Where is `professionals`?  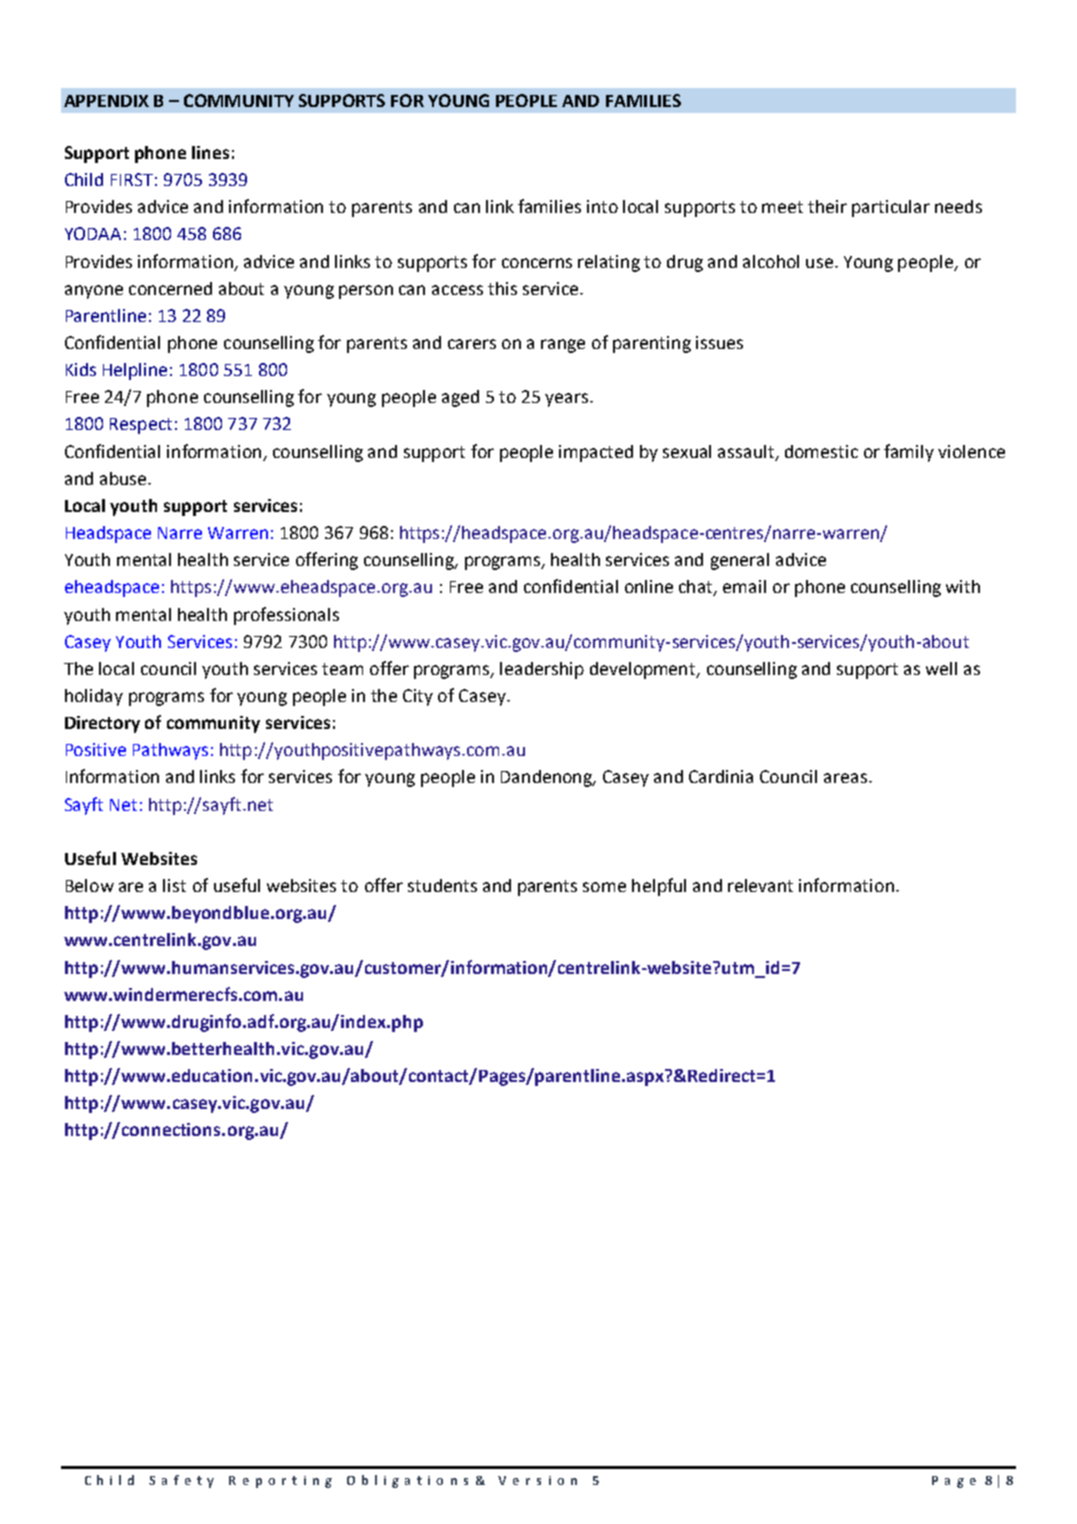 professionals is located at coordinates (286, 616).
